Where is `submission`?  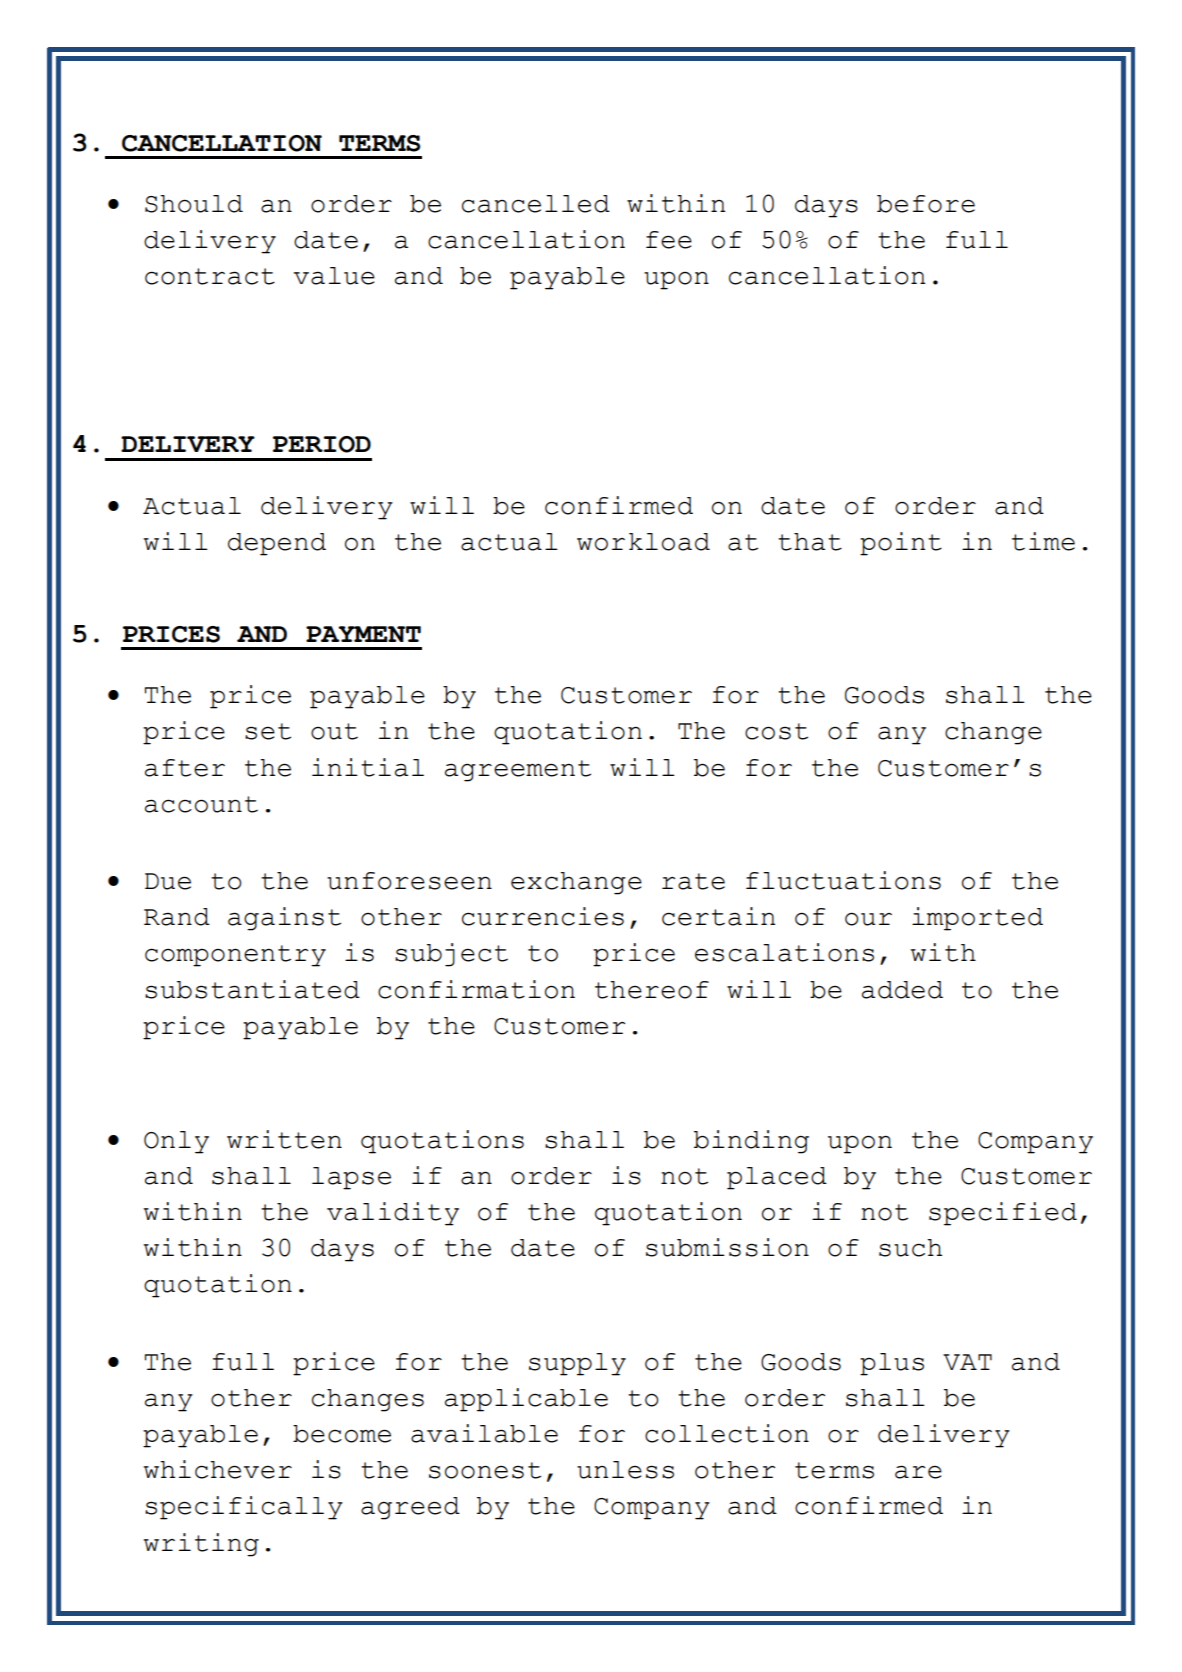
submission is located at coordinates (727, 1247).
